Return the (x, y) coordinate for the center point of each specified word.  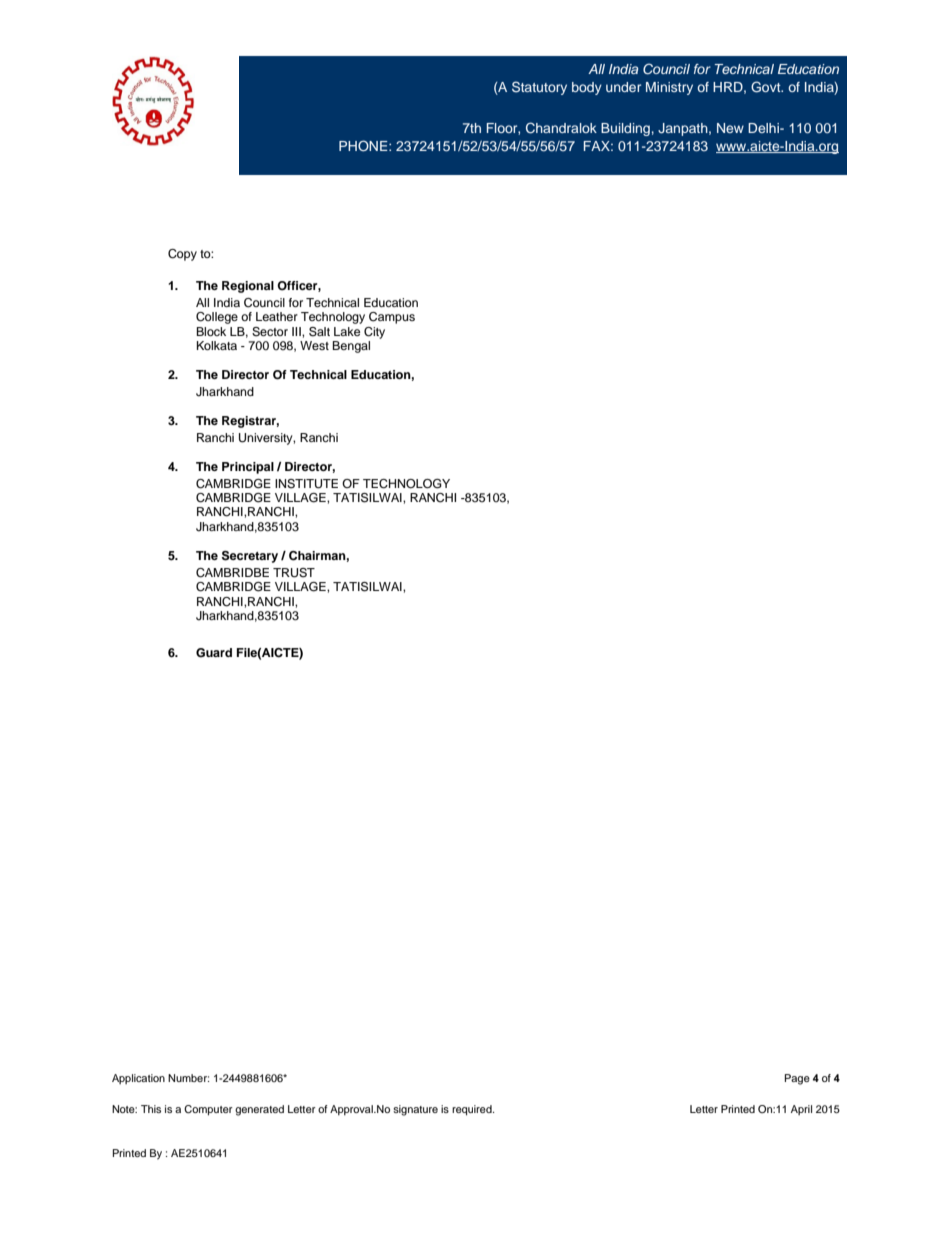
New (730, 128)
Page (797, 1079)
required (473, 1110)
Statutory (539, 88)
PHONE (364, 146)
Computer (208, 1110)
